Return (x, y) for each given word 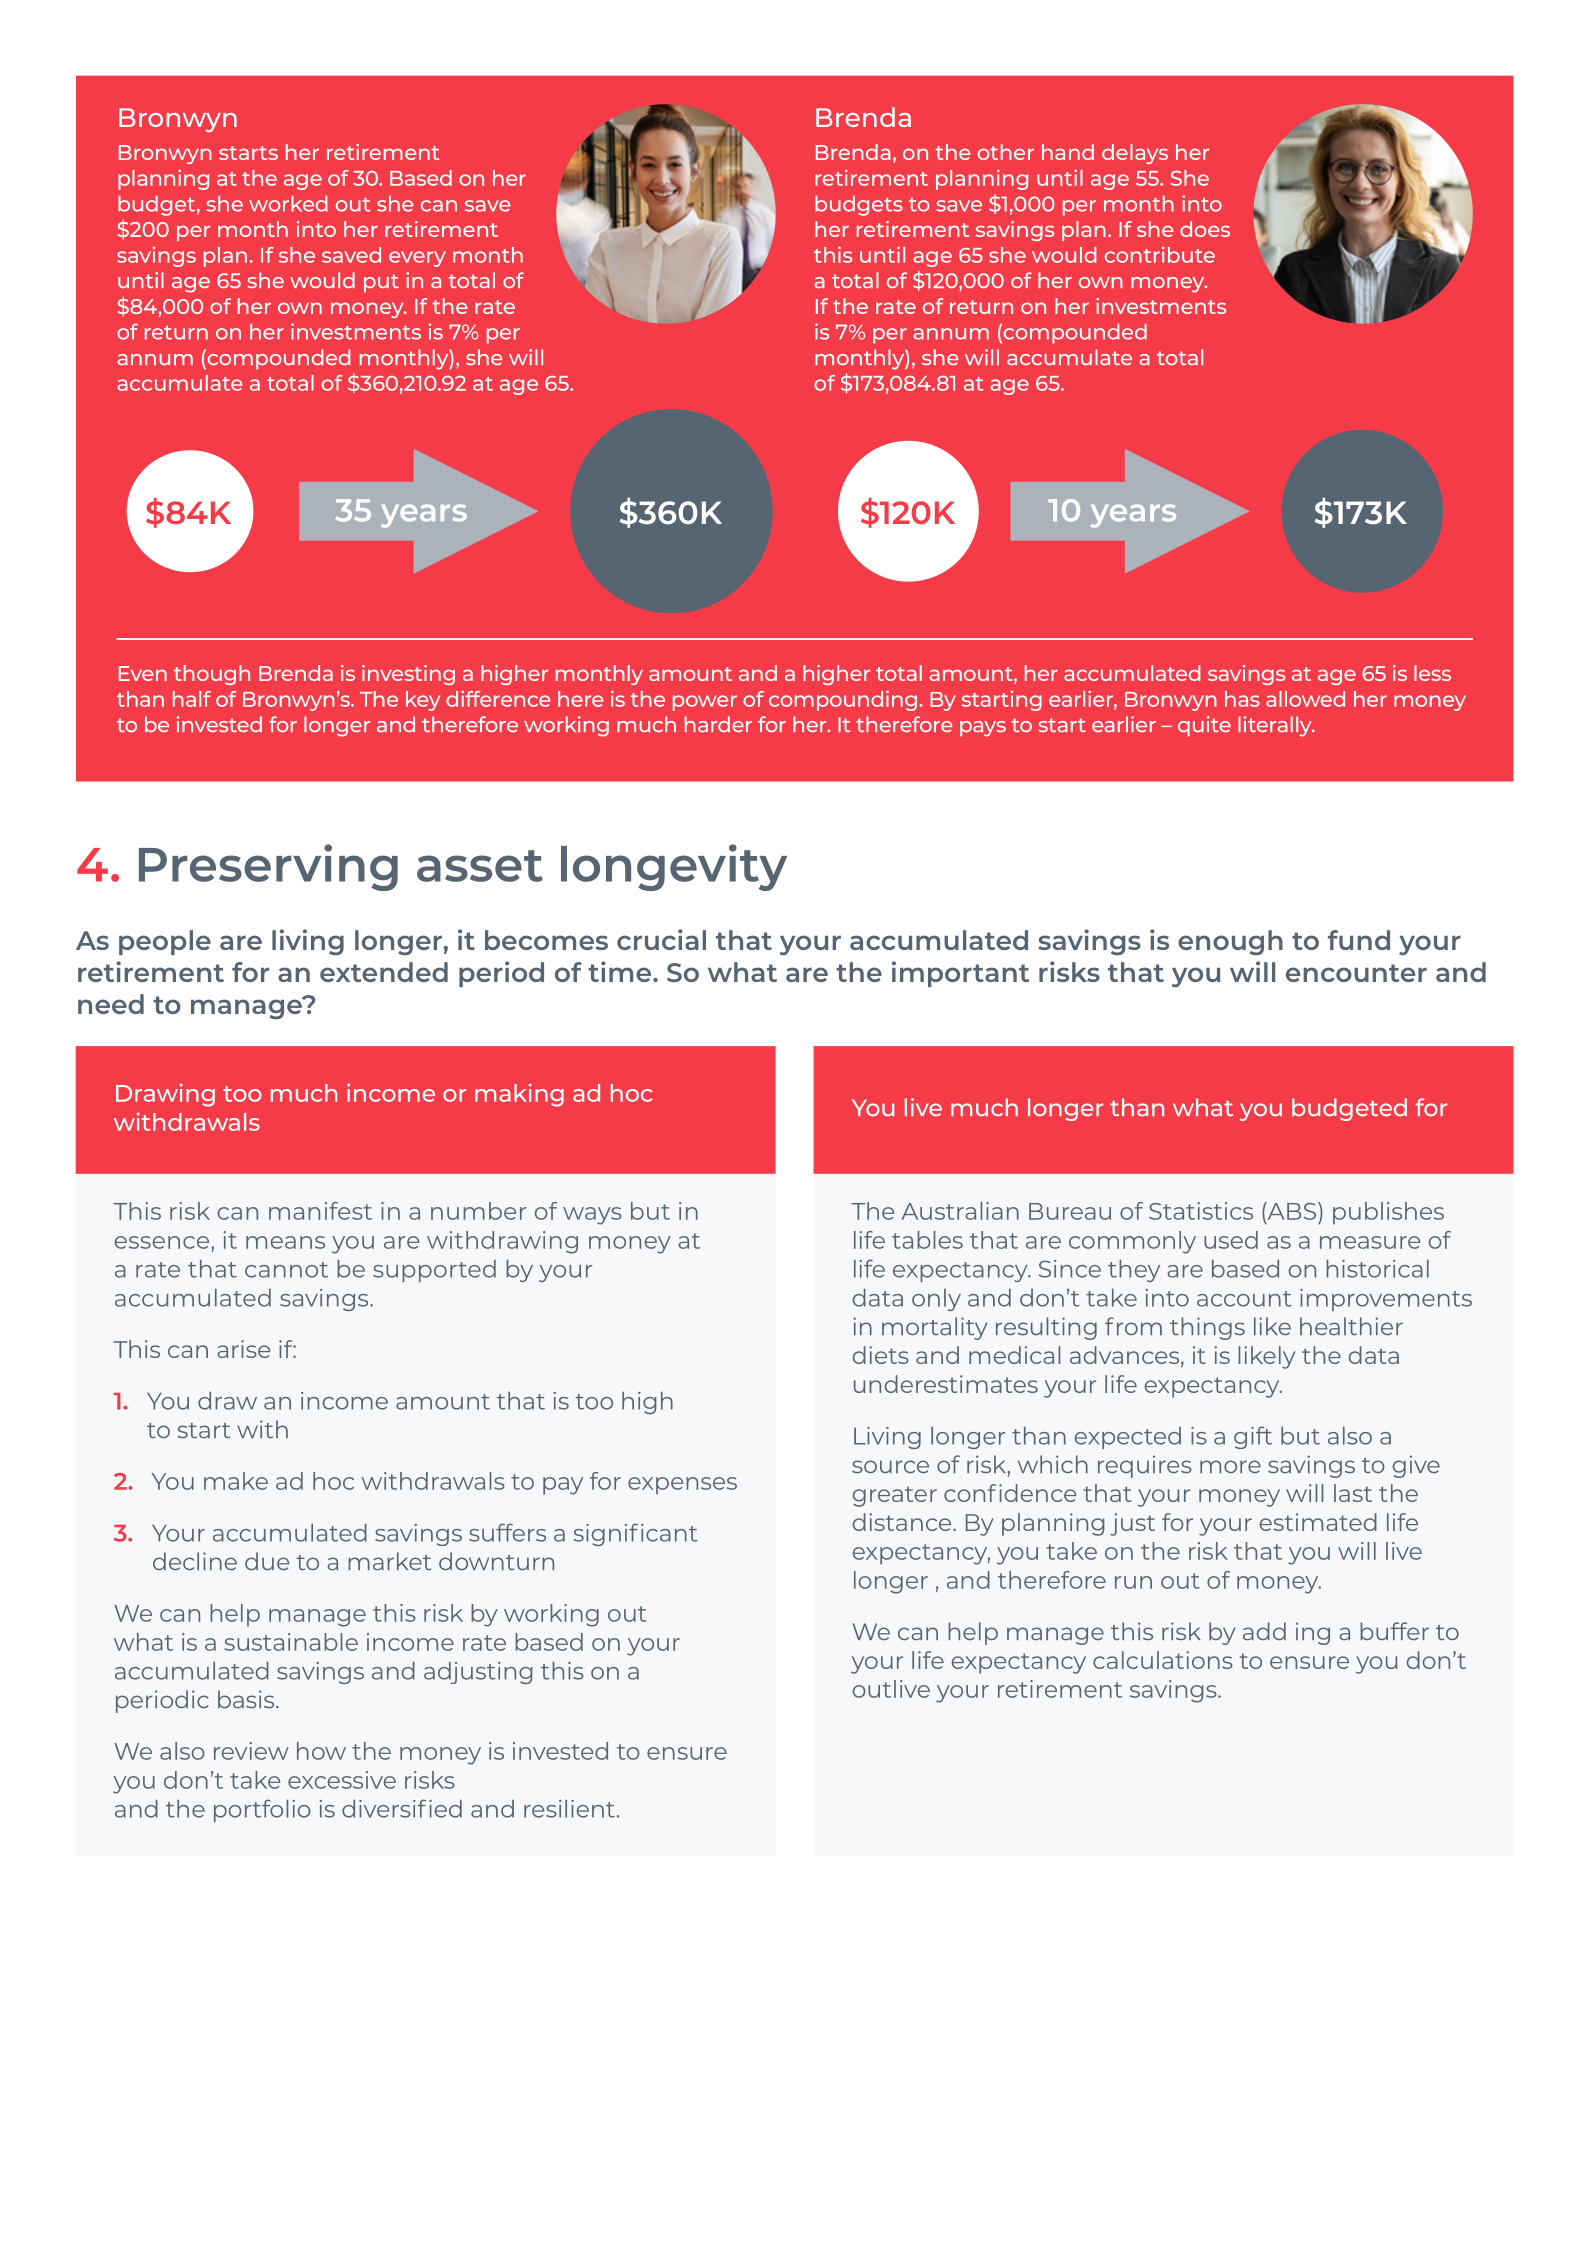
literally (1276, 726)
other (1006, 152)
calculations (1163, 1660)
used (1231, 1240)
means (285, 1242)
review (251, 1751)
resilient (569, 1809)
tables (927, 1240)
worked (288, 204)
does (1205, 229)
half (192, 699)
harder (718, 724)
